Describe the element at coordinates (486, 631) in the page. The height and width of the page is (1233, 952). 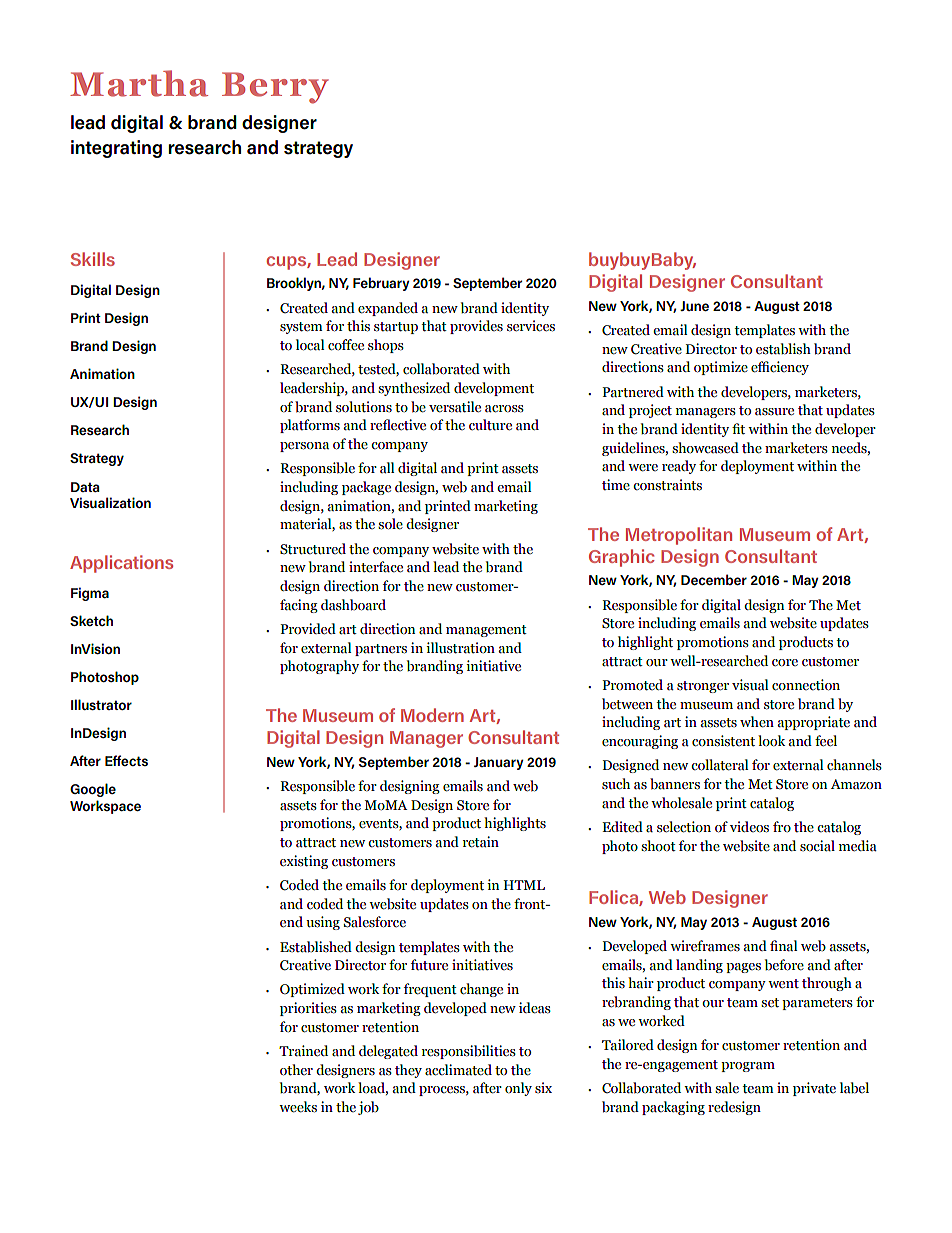
I see `management` at that location.
